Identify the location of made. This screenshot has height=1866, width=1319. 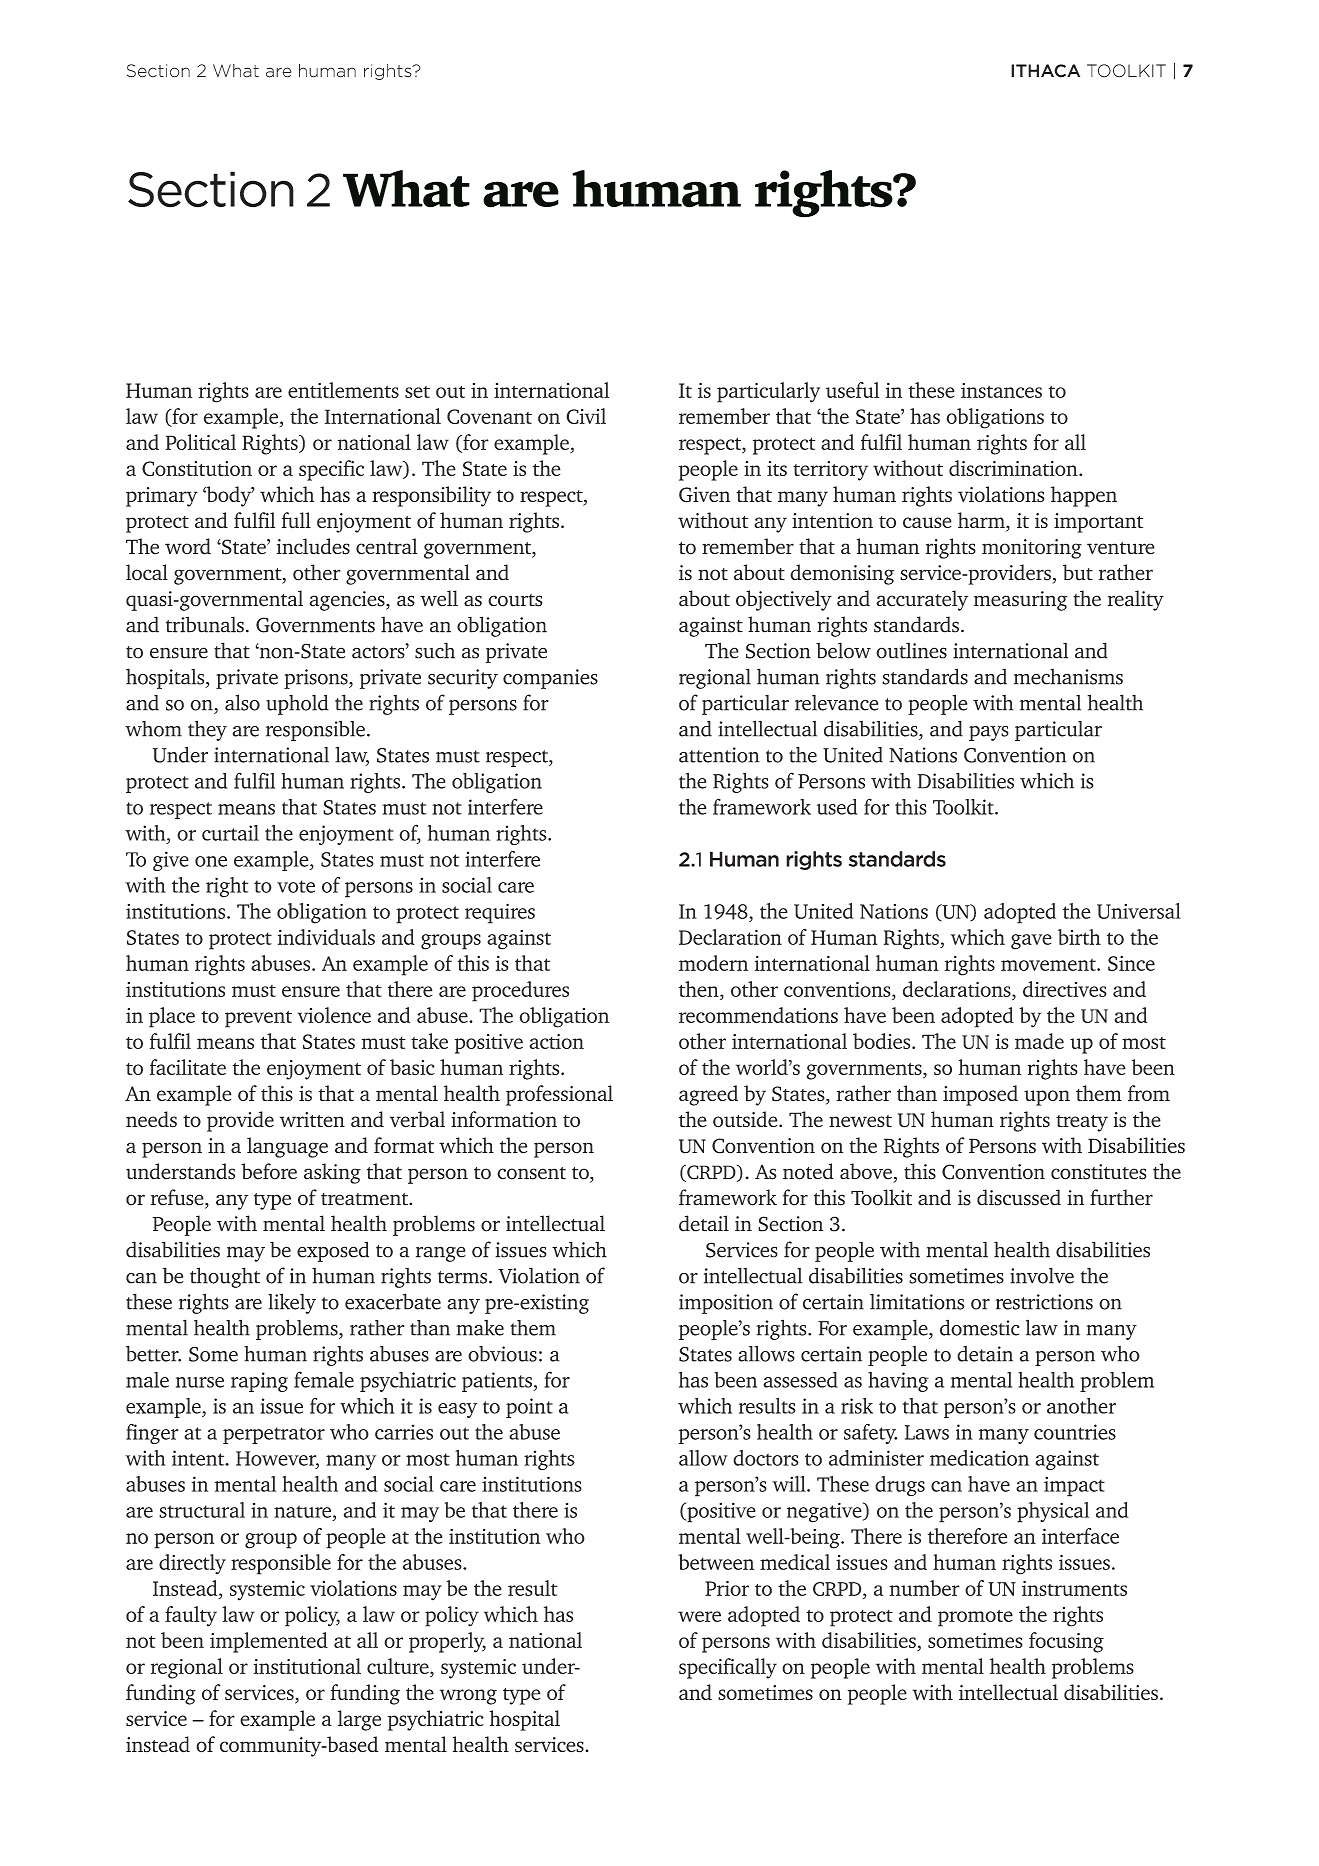
(1039, 1041).
